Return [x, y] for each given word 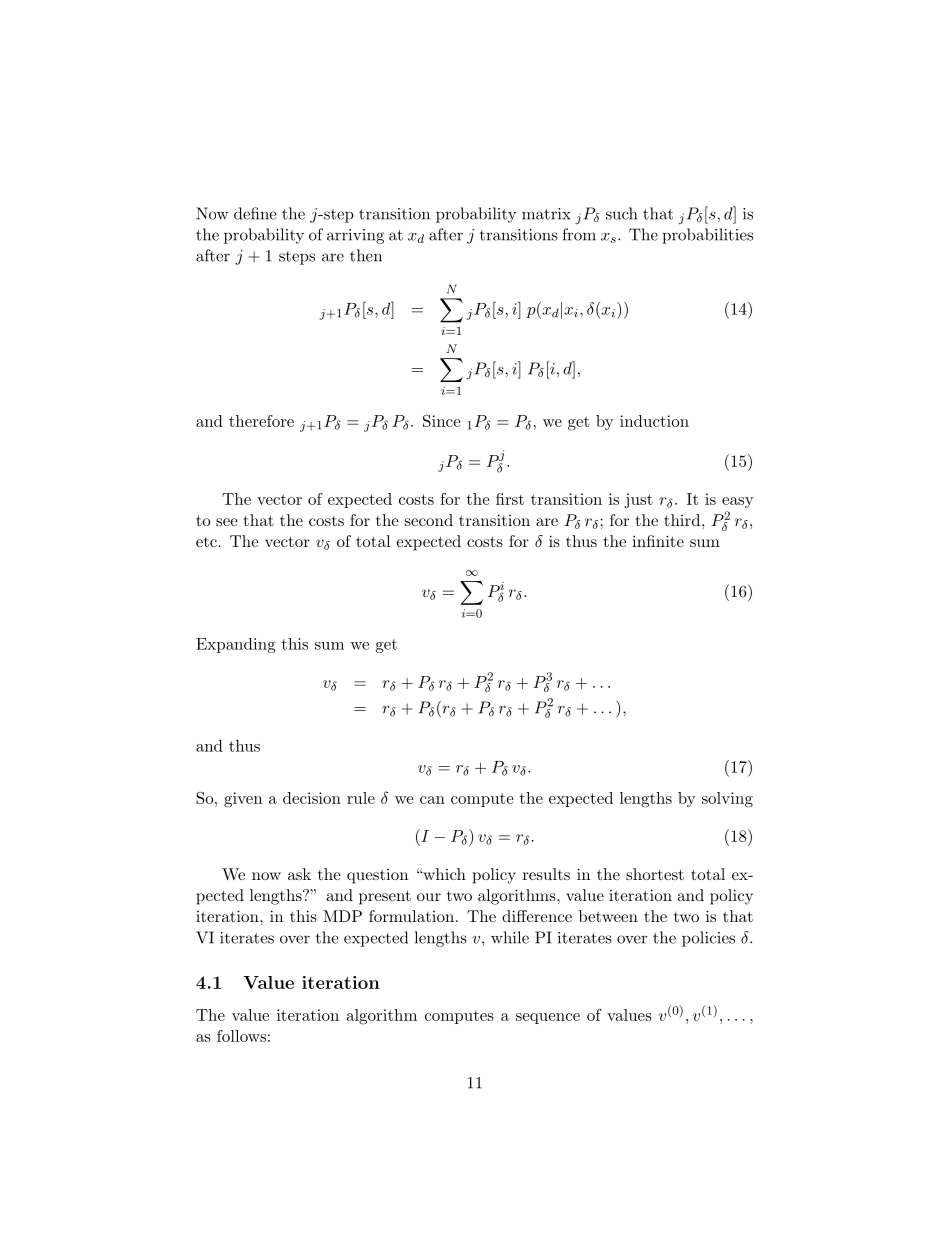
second [429, 520]
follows [241, 1036]
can [432, 800]
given [243, 800]
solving [727, 800]
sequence [548, 1018]
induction [654, 421]
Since [442, 421]
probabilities [707, 236]
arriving [355, 236]
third [683, 520]
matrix [546, 214]
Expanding [236, 645]
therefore [261, 421]
